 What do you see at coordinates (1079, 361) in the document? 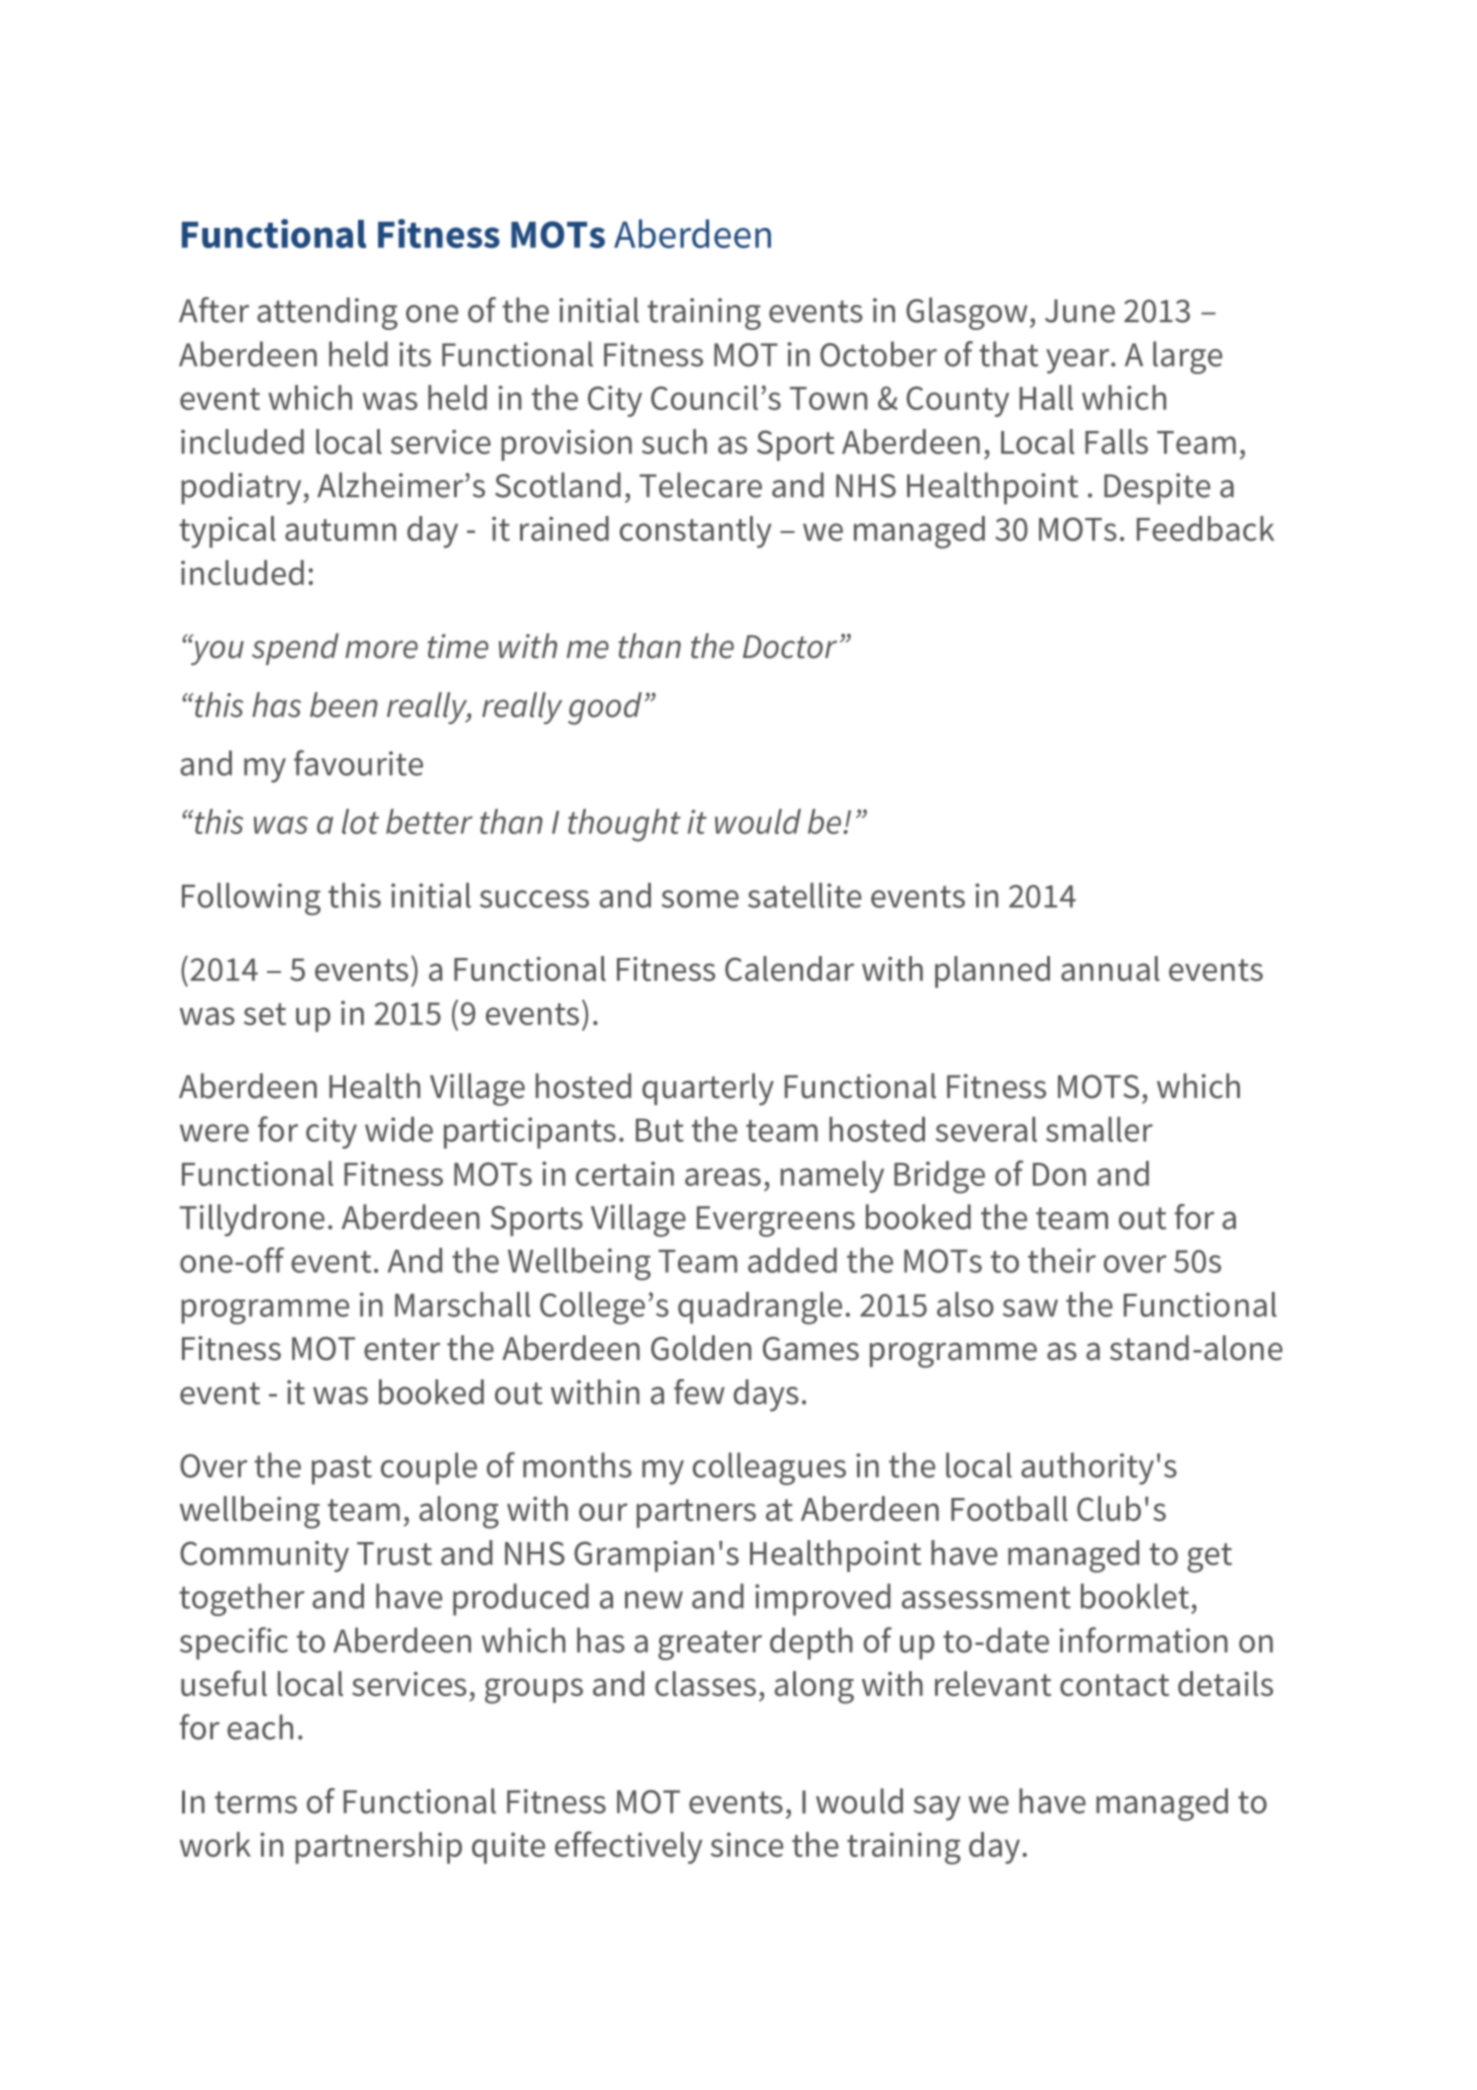
I see `year` at bounding box center [1079, 361].
